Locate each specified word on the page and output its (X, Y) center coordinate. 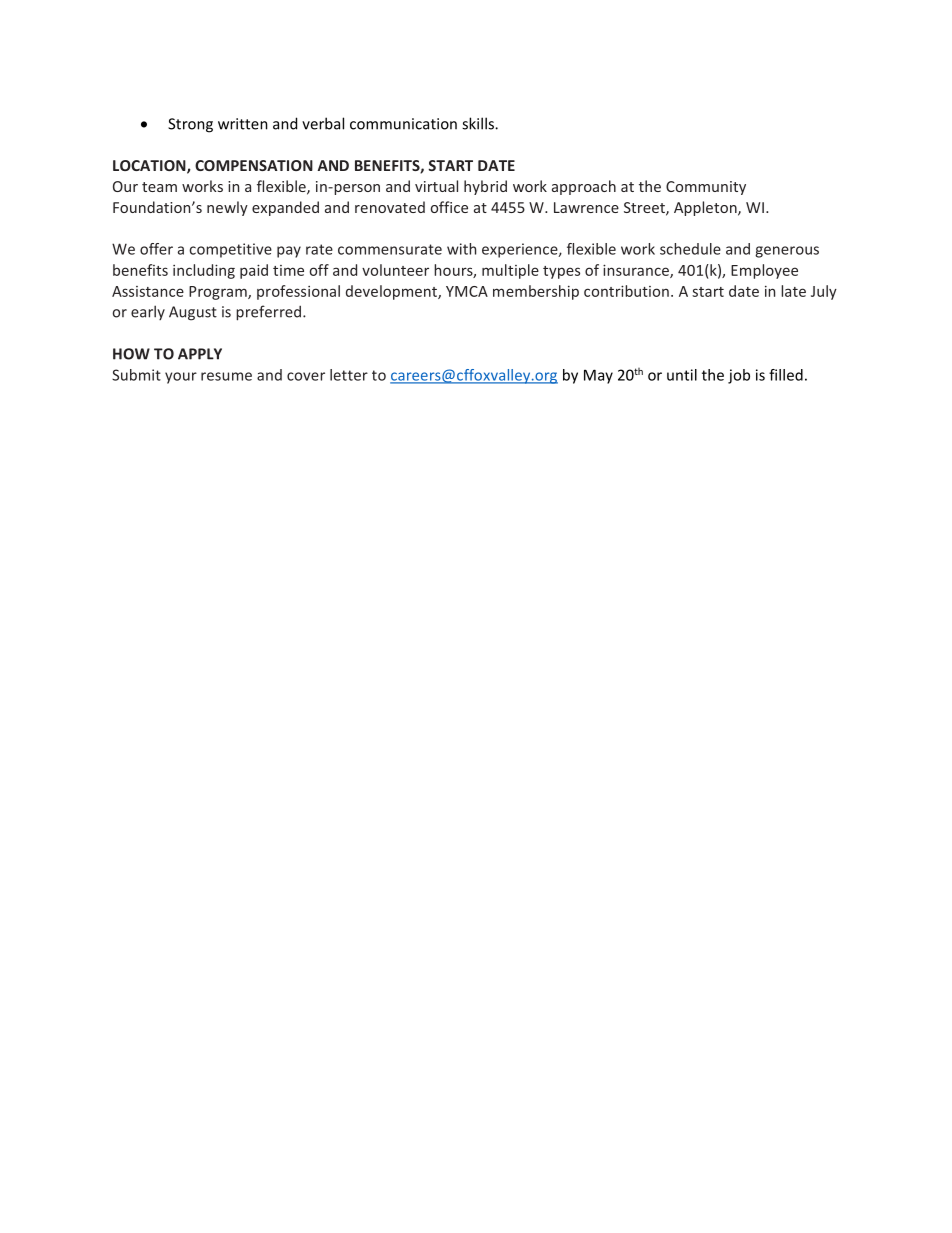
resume (226, 376)
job (739, 376)
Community (706, 188)
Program (219, 293)
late (793, 291)
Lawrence (586, 207)
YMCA (467, 291)
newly (227, 208)
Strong (190, 125)
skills (479, 123)
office (449, 207)
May (598, 376)
